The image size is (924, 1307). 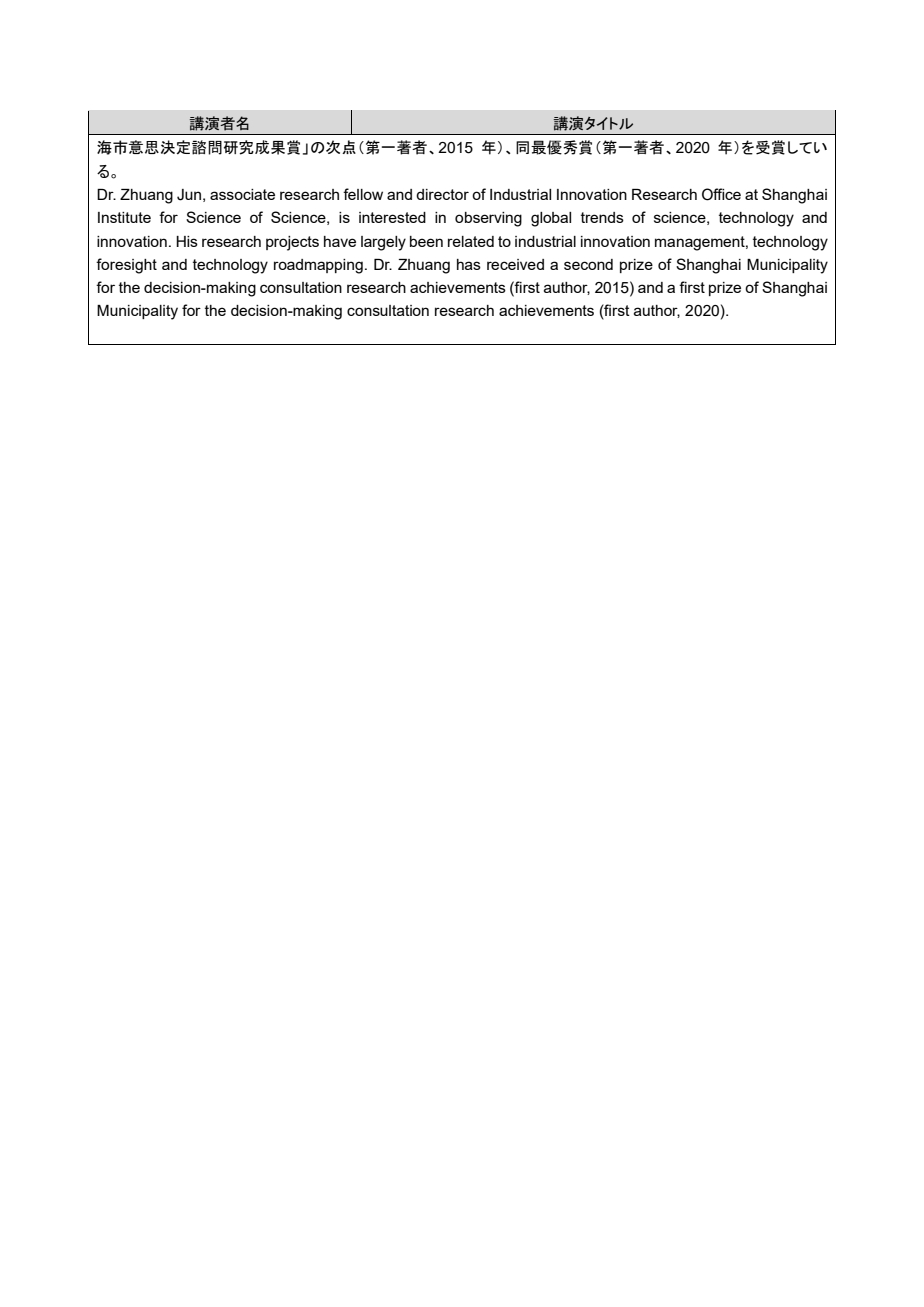 I want to click on observing, so click(x=488, y=219).
